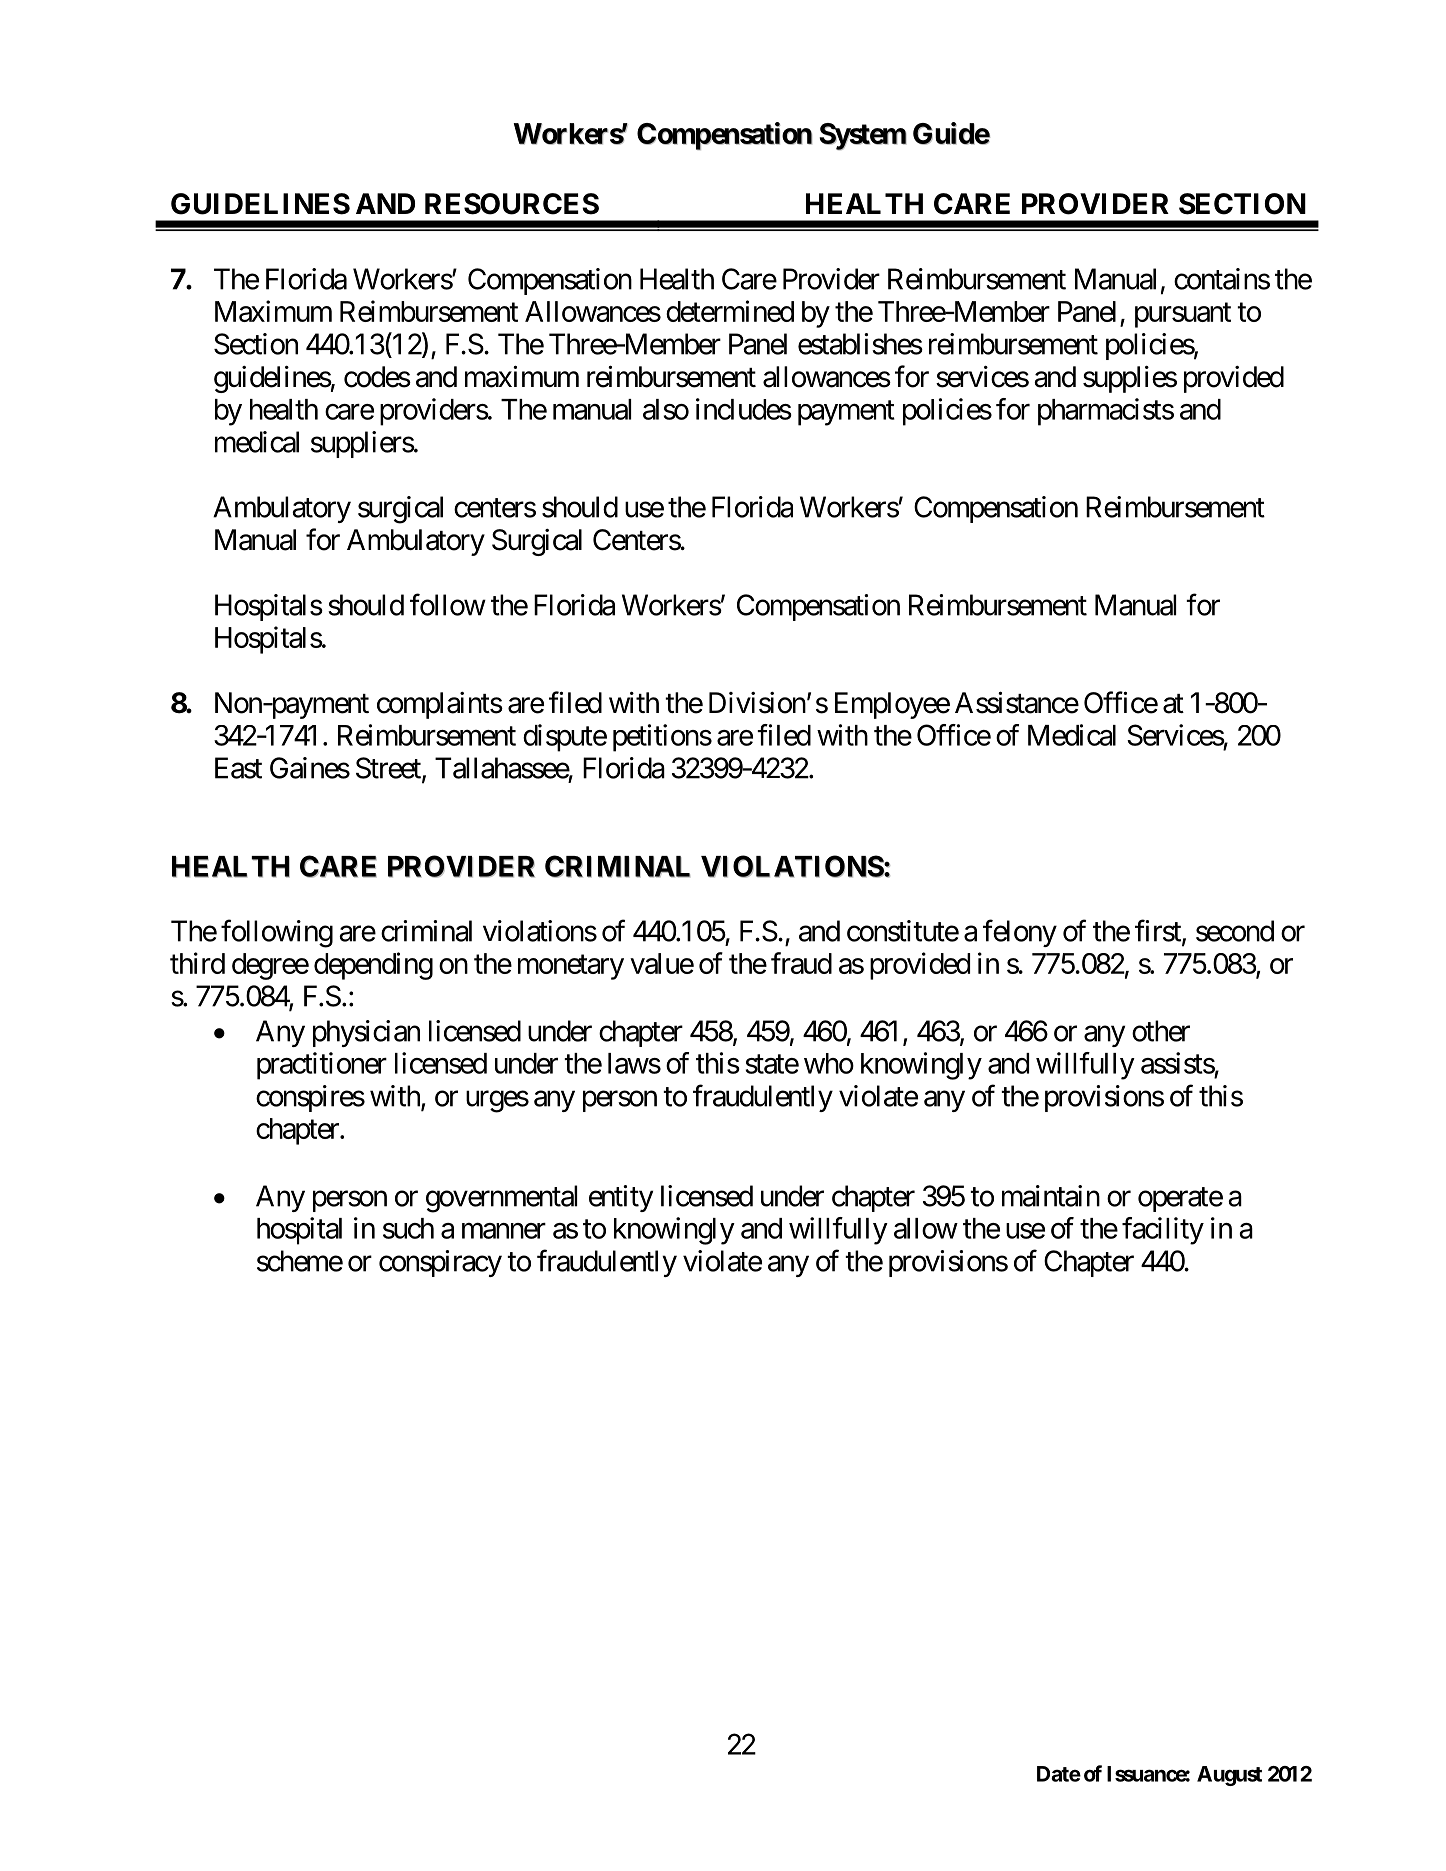 The image size is (1446, 1871). Describe the element at coordinates (1229, 1776) in the screenshot. I see `August` at that location.
